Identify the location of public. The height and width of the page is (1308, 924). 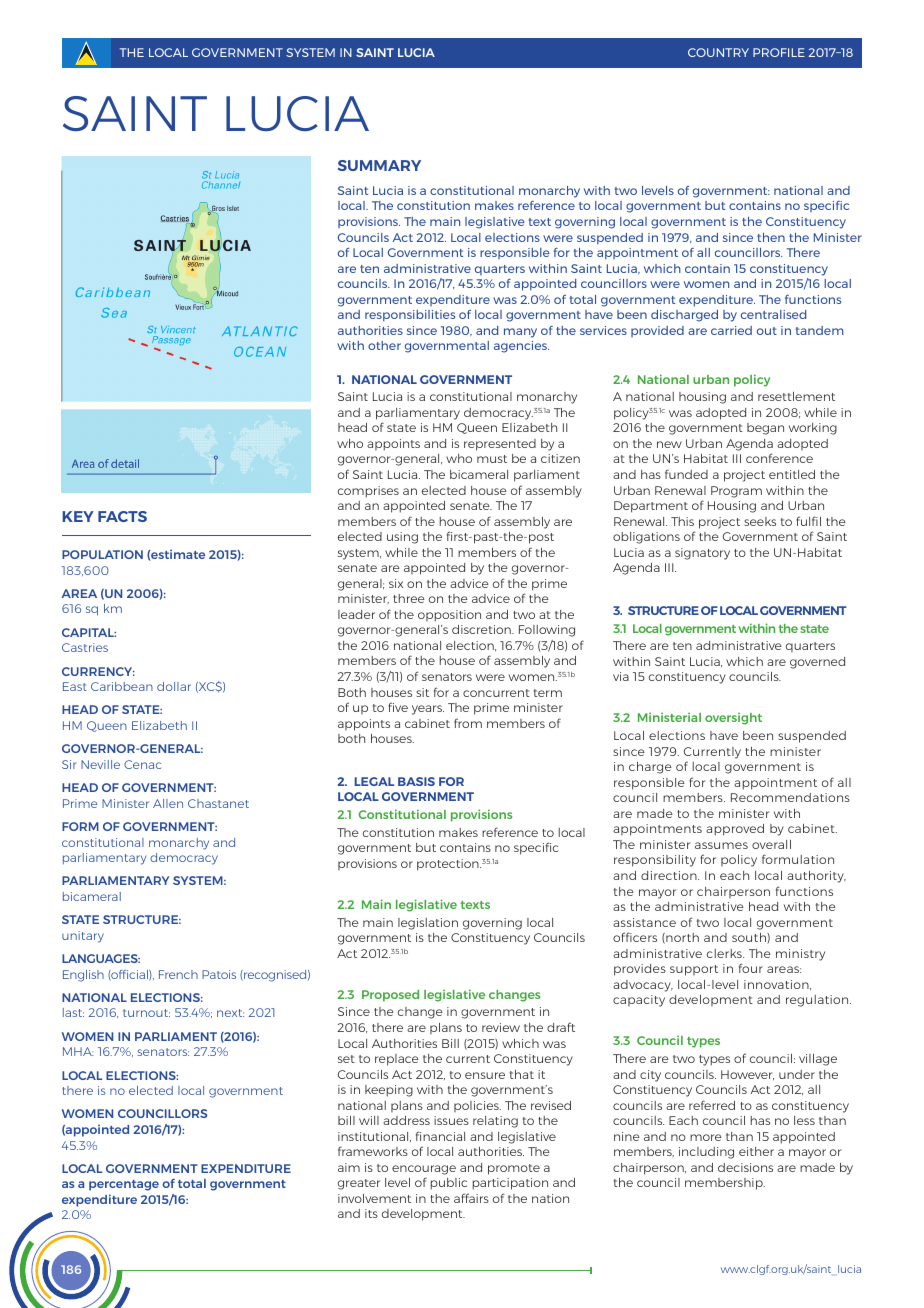
(448, 1184).
